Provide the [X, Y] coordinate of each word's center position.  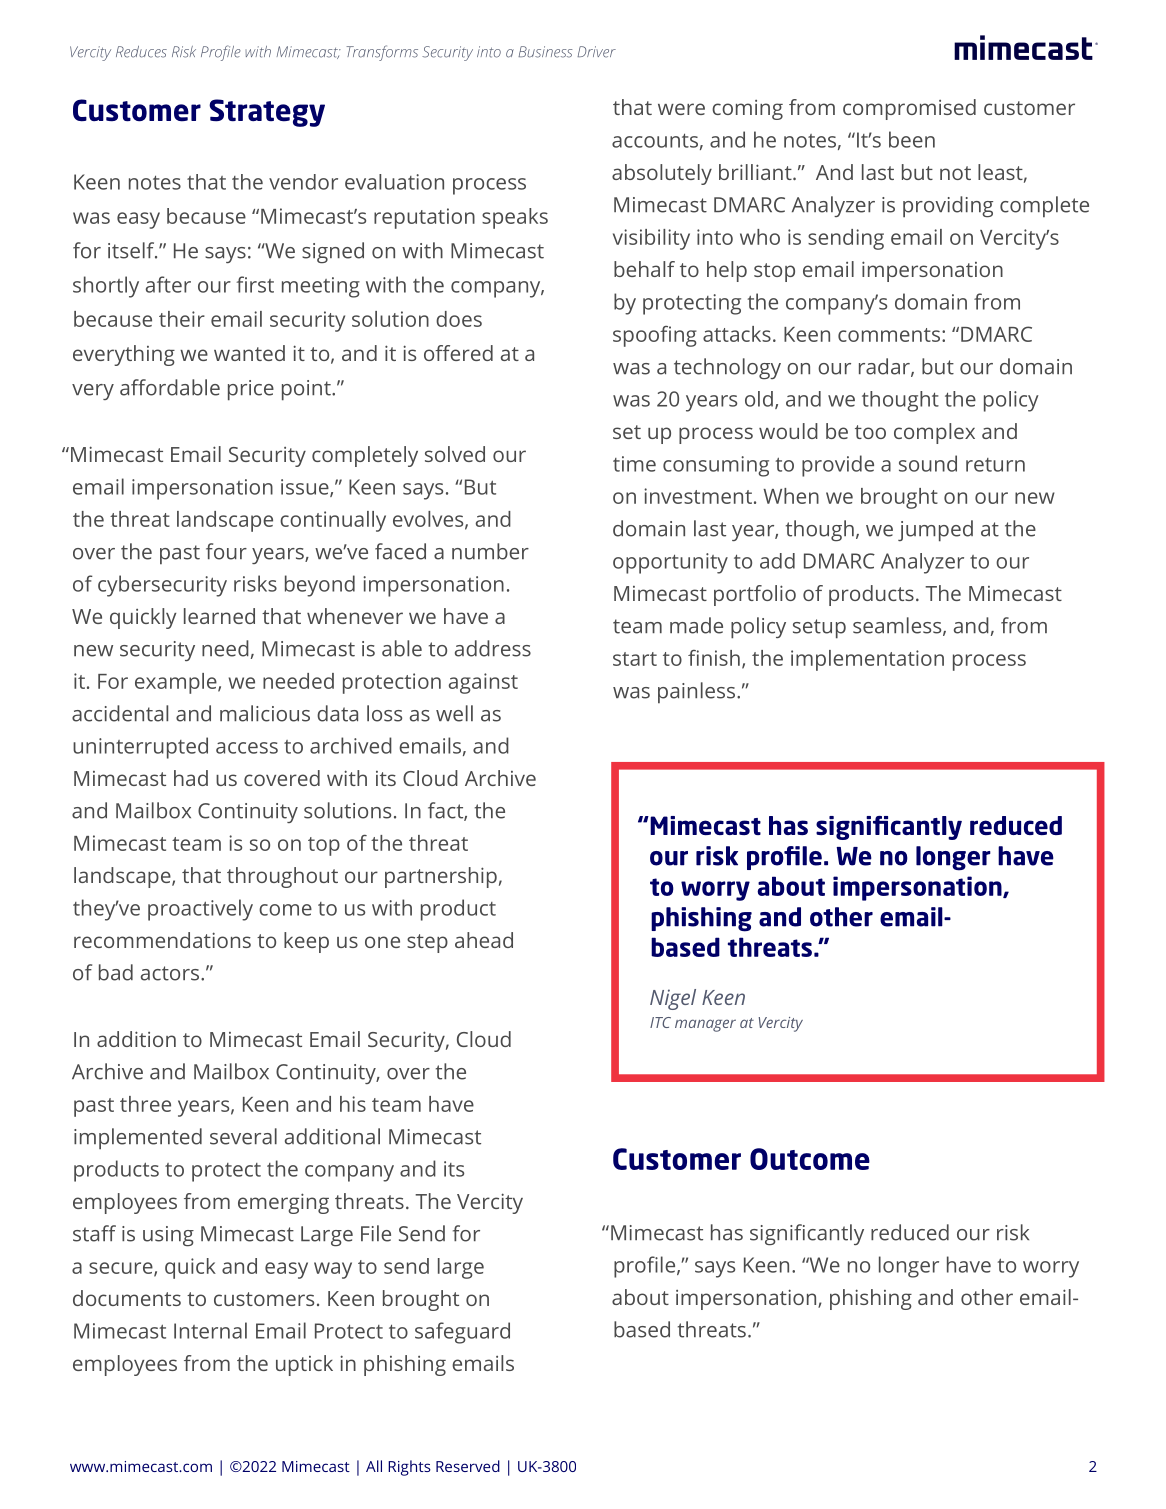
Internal [210, 1330]
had [191, 778]
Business [545, 52]
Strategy [267, 113]
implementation [867, 660]
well [454, 713]
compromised [909, 109]
